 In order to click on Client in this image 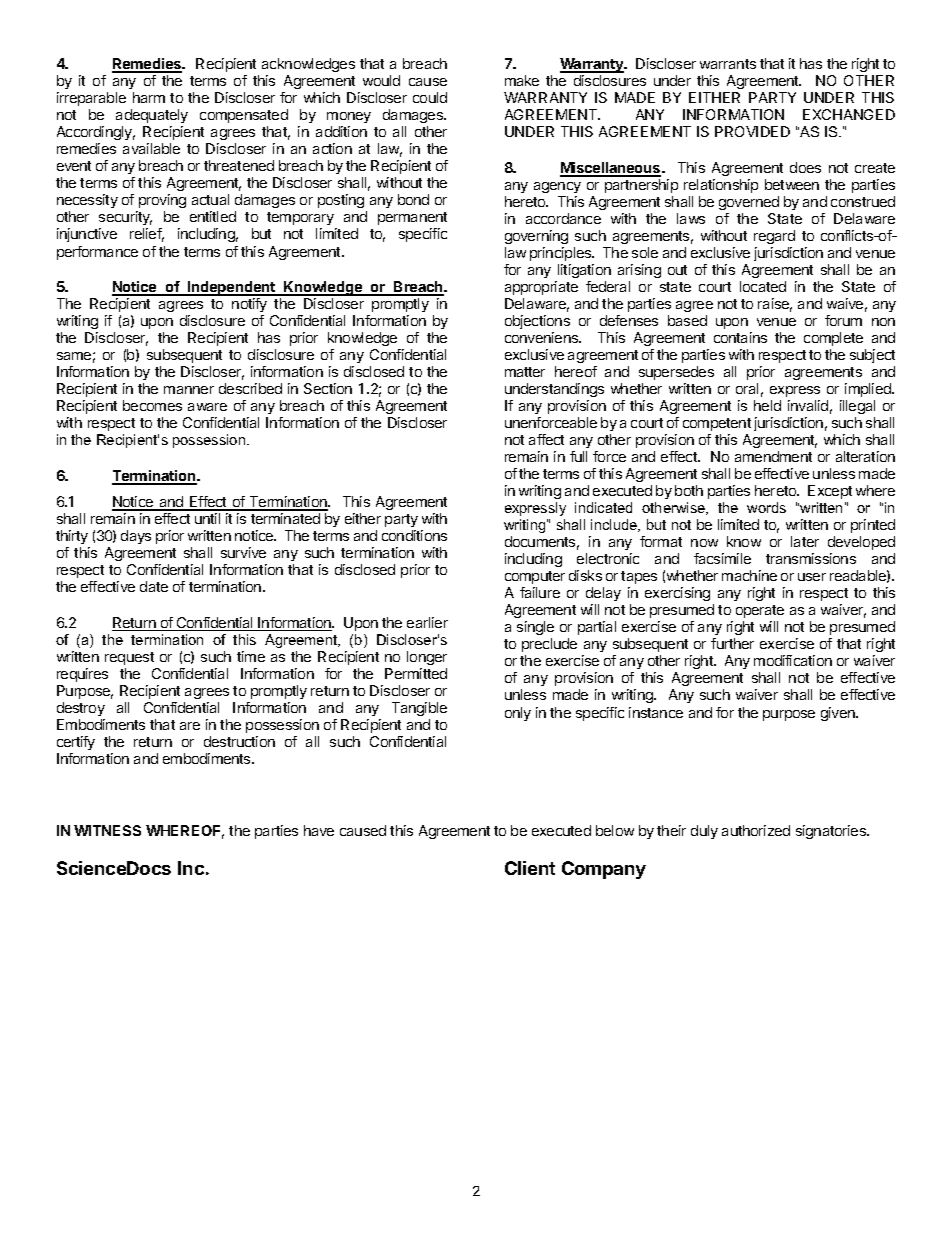, I will do `click(530, 868)`.
